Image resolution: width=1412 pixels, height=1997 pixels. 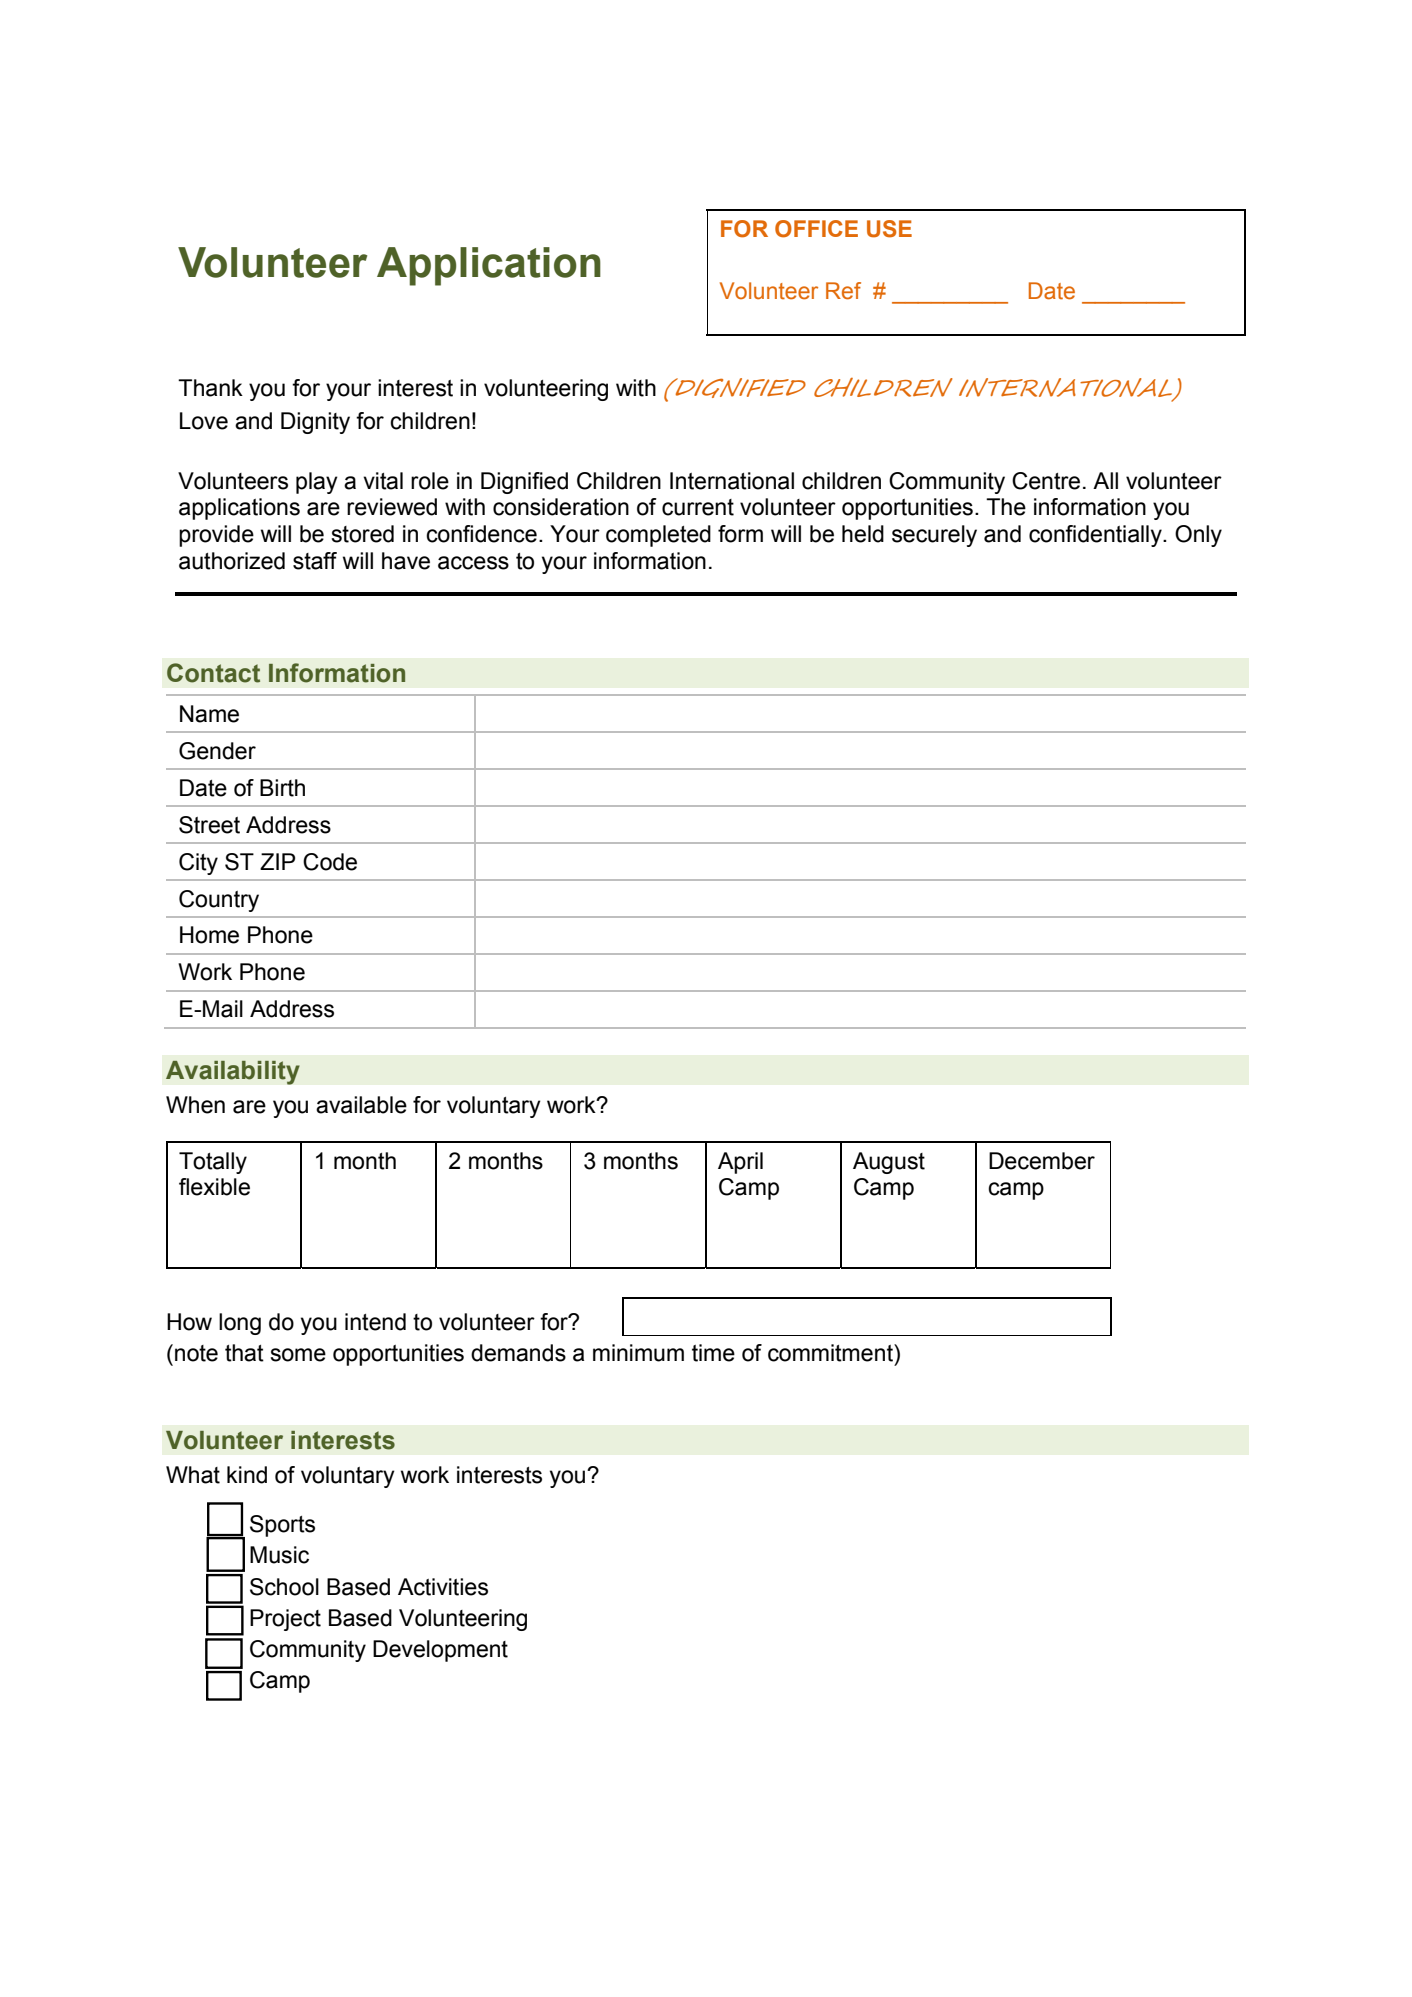 What do you see at coordinates (361, 1105) in the document?
I see `available` at bounding box center [361, 1105].
